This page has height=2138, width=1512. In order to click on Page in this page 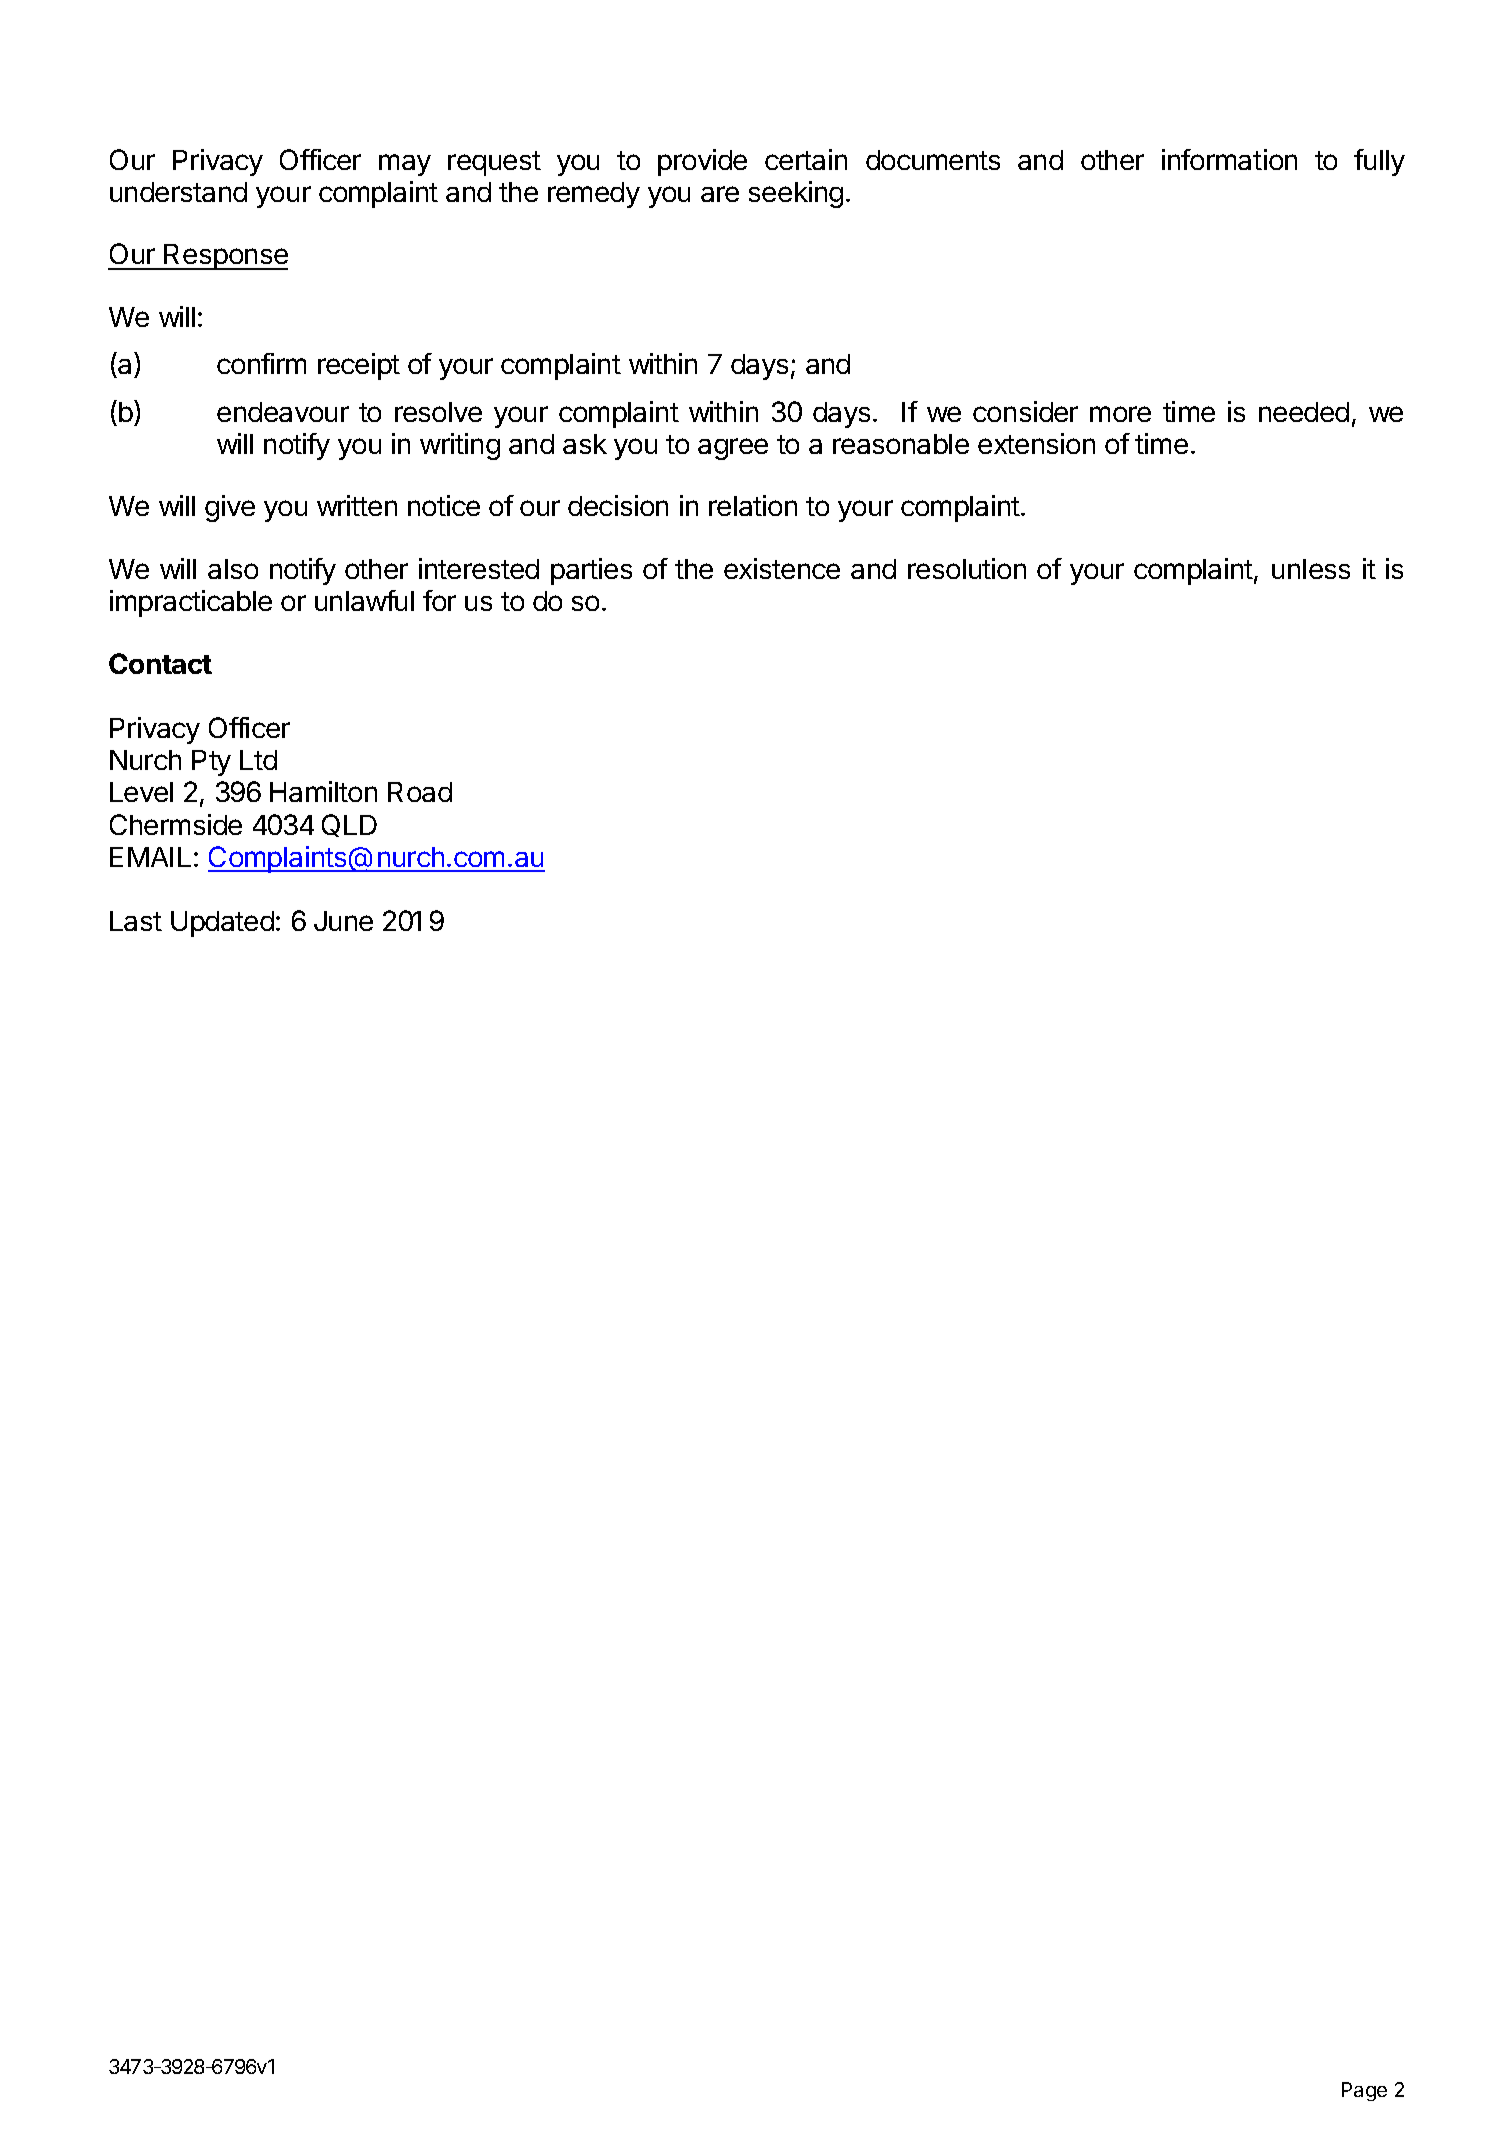, I will do `click(1364, 2091)`.
